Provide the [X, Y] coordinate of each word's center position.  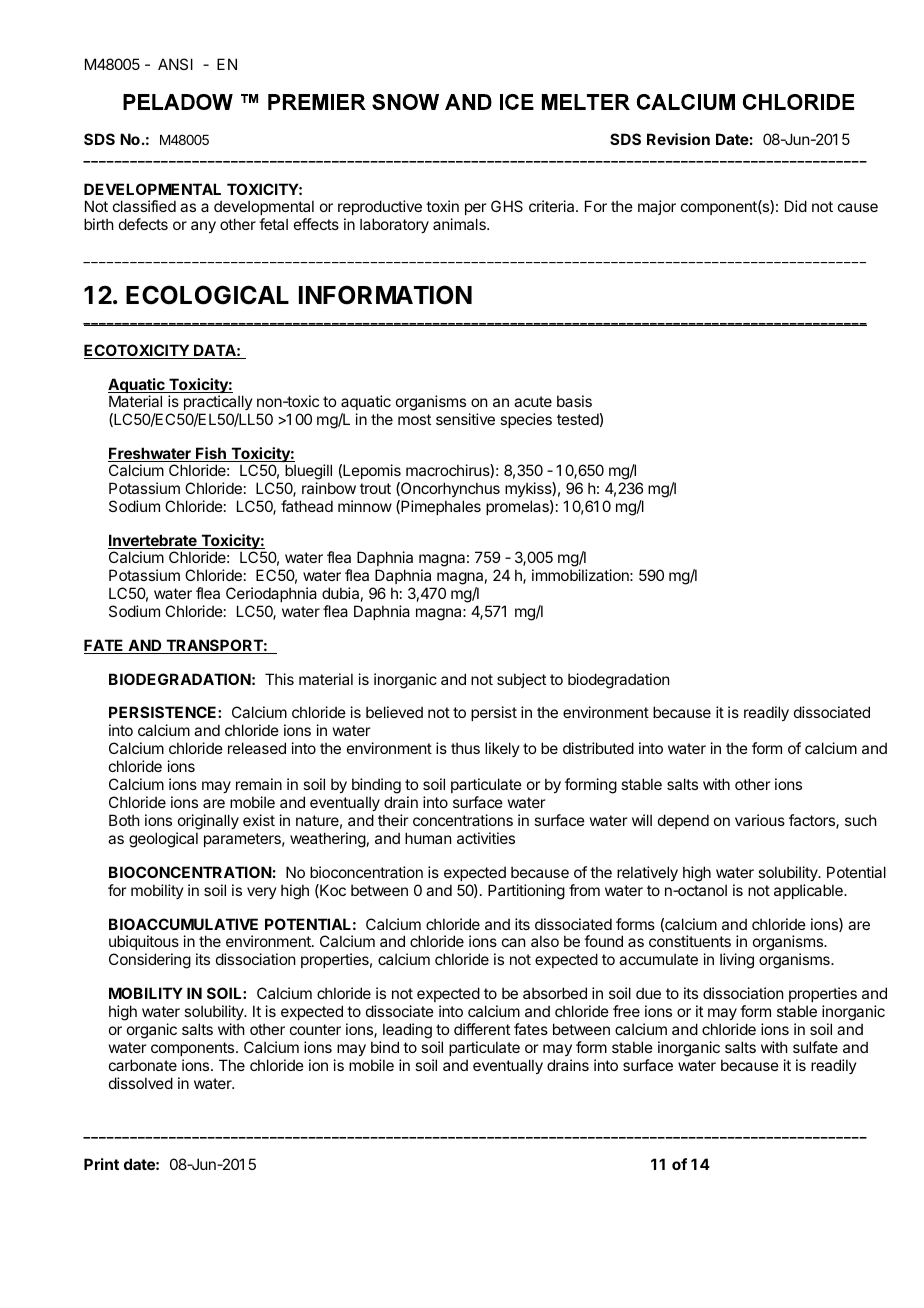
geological [163, 840]
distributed [598, 748]
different [482, 1029]
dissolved [141, 1083]
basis [574, 401]
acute [533, 401]
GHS [507, 206]
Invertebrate [153, 541]
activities [486, 838]
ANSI [175, 64]
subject [521, 680]
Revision [678, 139]
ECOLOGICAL [207, 295]
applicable [809, 891]
